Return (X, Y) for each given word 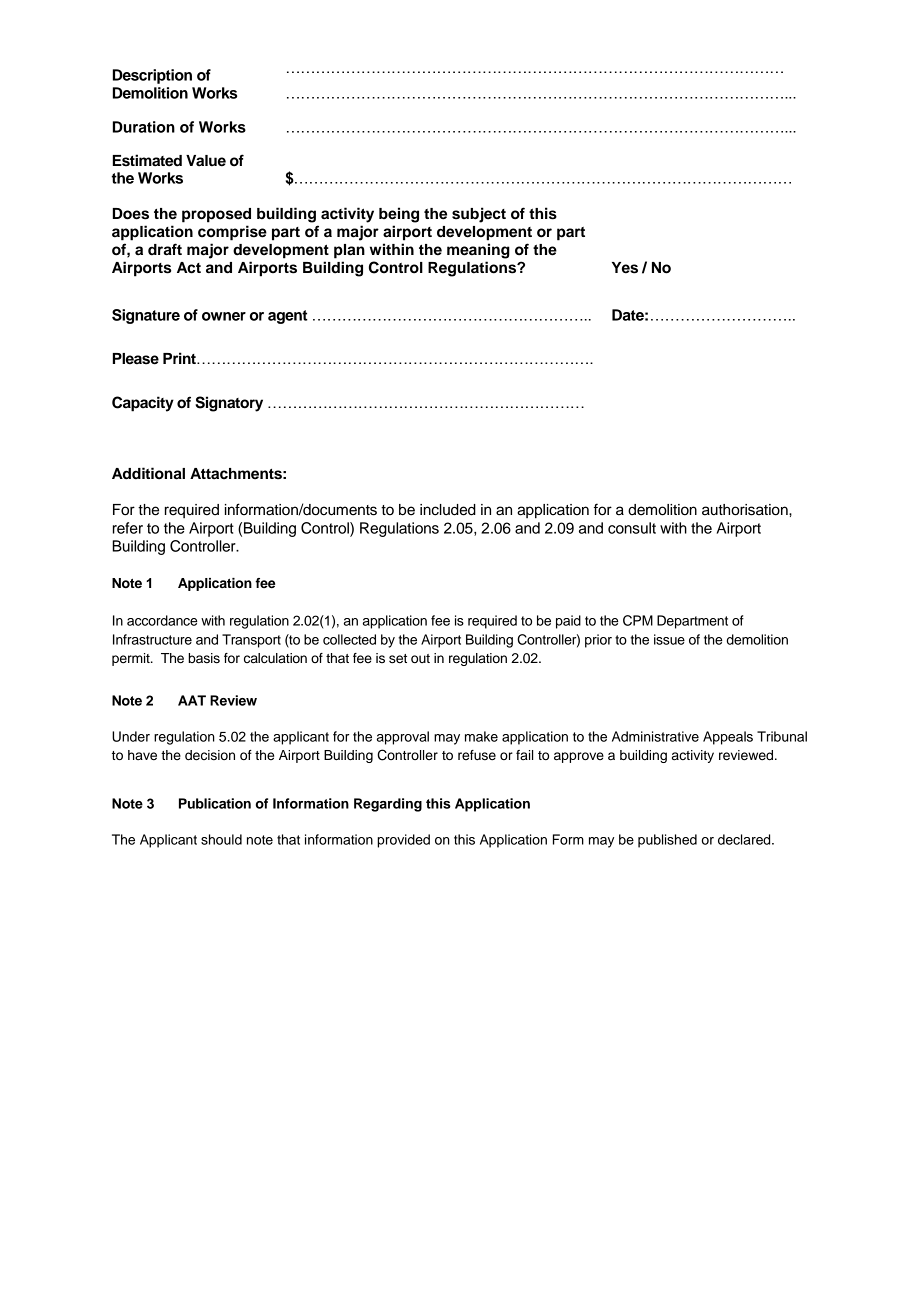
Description (152, 76)
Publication (215, 803)
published (667, 841)
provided (403, 841)
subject (479, 215)
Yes (625, 268)
